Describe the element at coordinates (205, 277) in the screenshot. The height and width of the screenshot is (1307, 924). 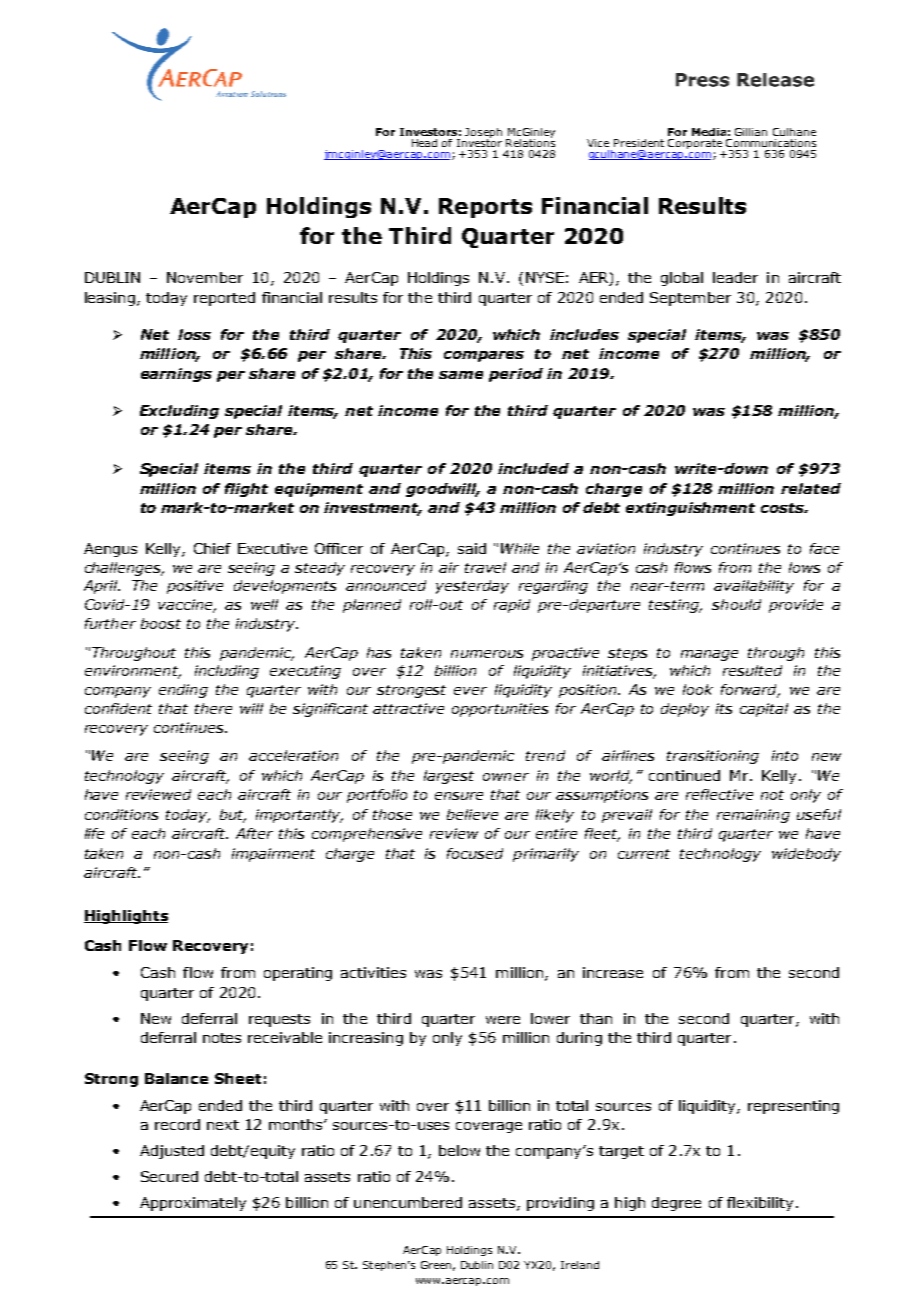
I see `November` at that location.
